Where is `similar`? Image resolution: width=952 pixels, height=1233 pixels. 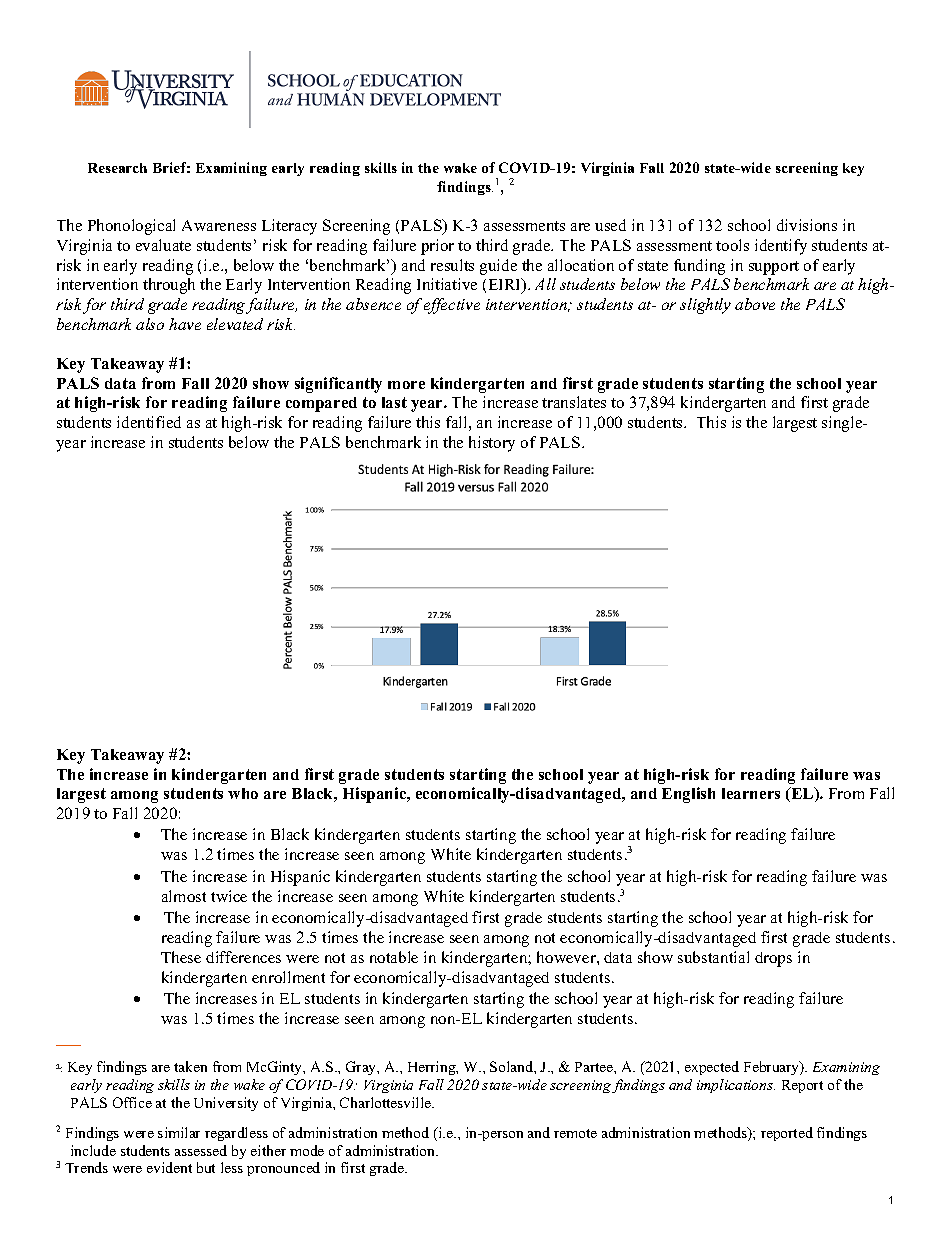 similar is located at coordinates (179, 1132).
